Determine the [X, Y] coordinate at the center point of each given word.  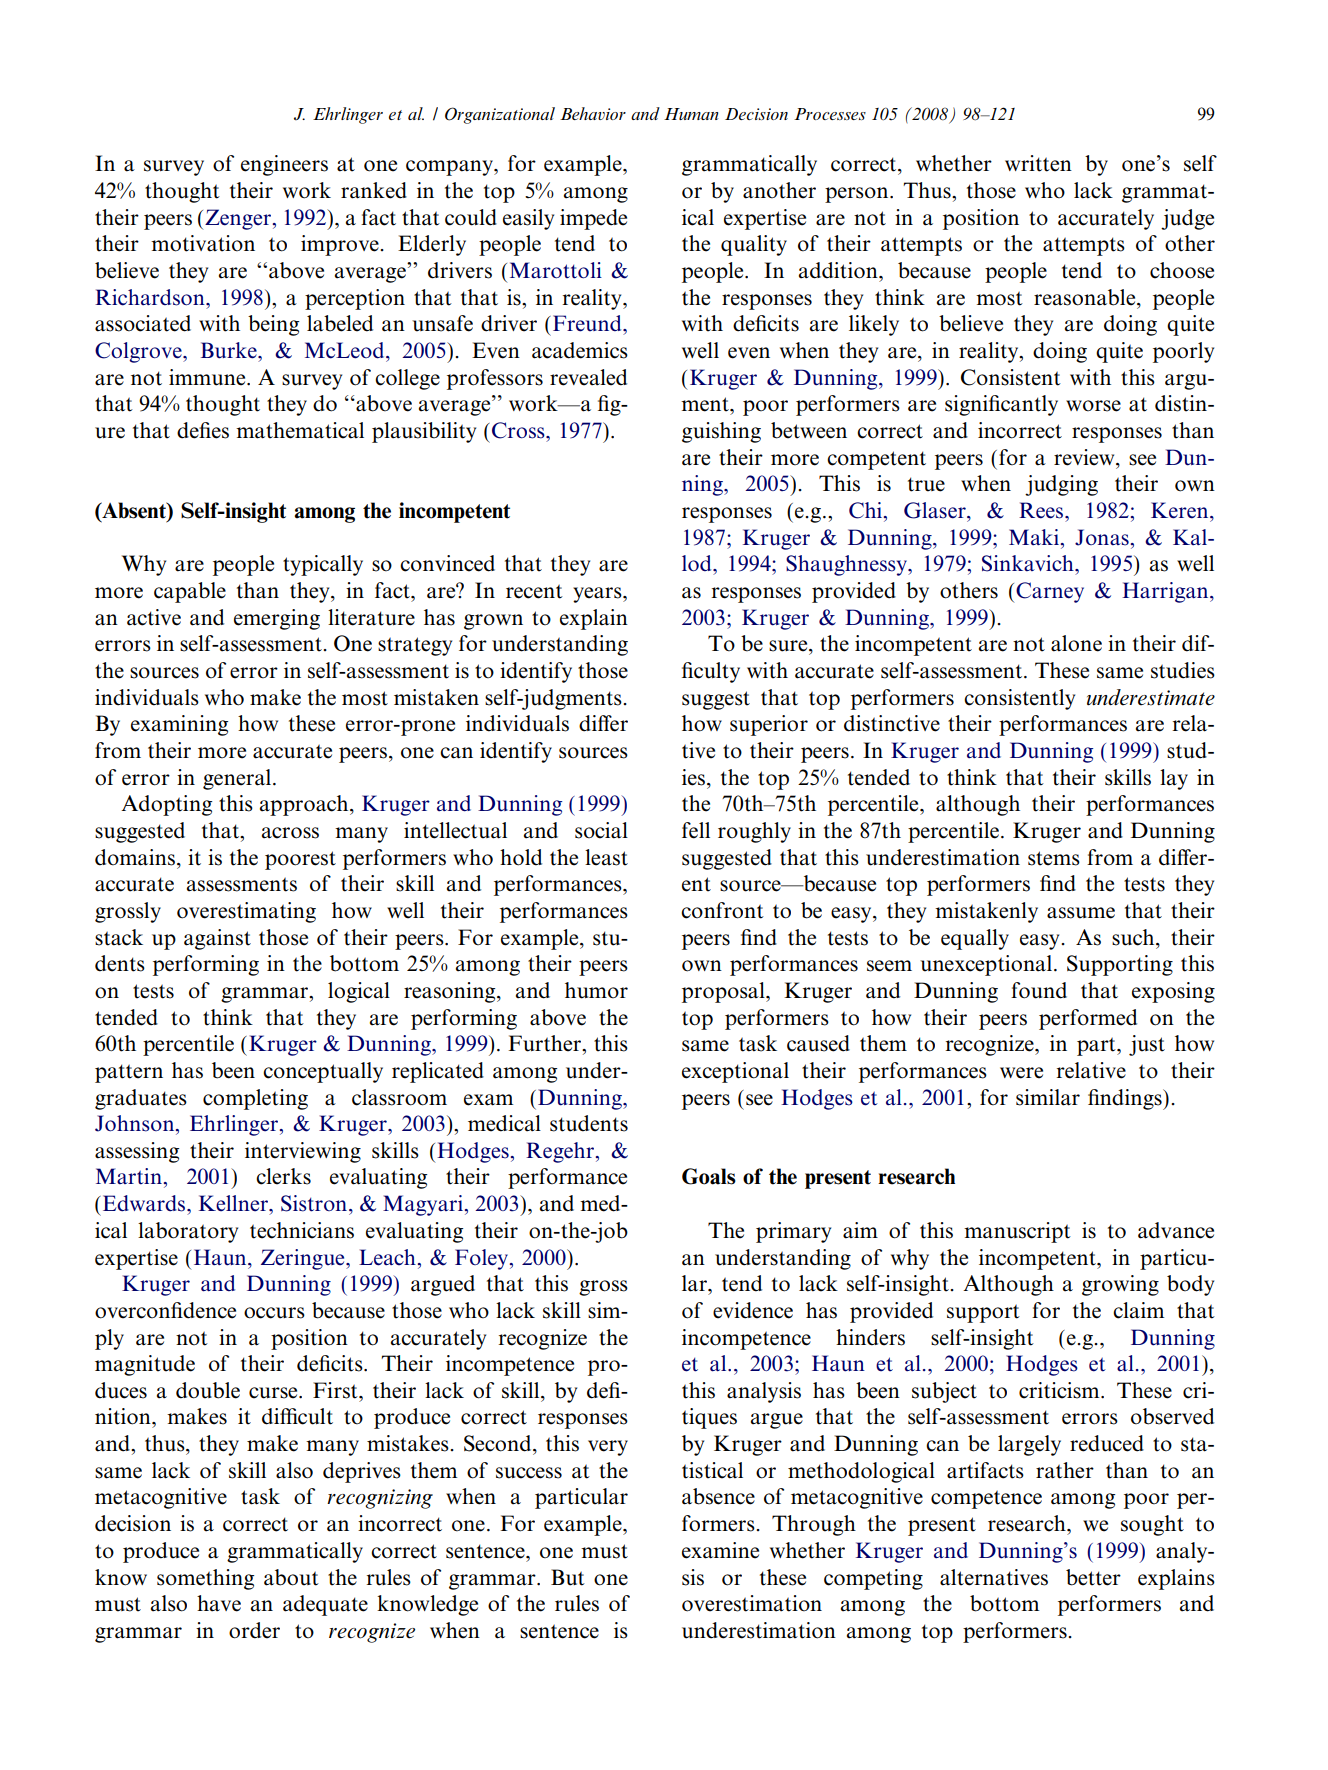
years [598, 595]
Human [691, 114]
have [219, 1603]
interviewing [303, 1152]
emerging [277, 619]
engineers [284, 165]
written [1038, 163]
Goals [709, 1176]
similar [1048, 1097]
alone [1076, 643]
